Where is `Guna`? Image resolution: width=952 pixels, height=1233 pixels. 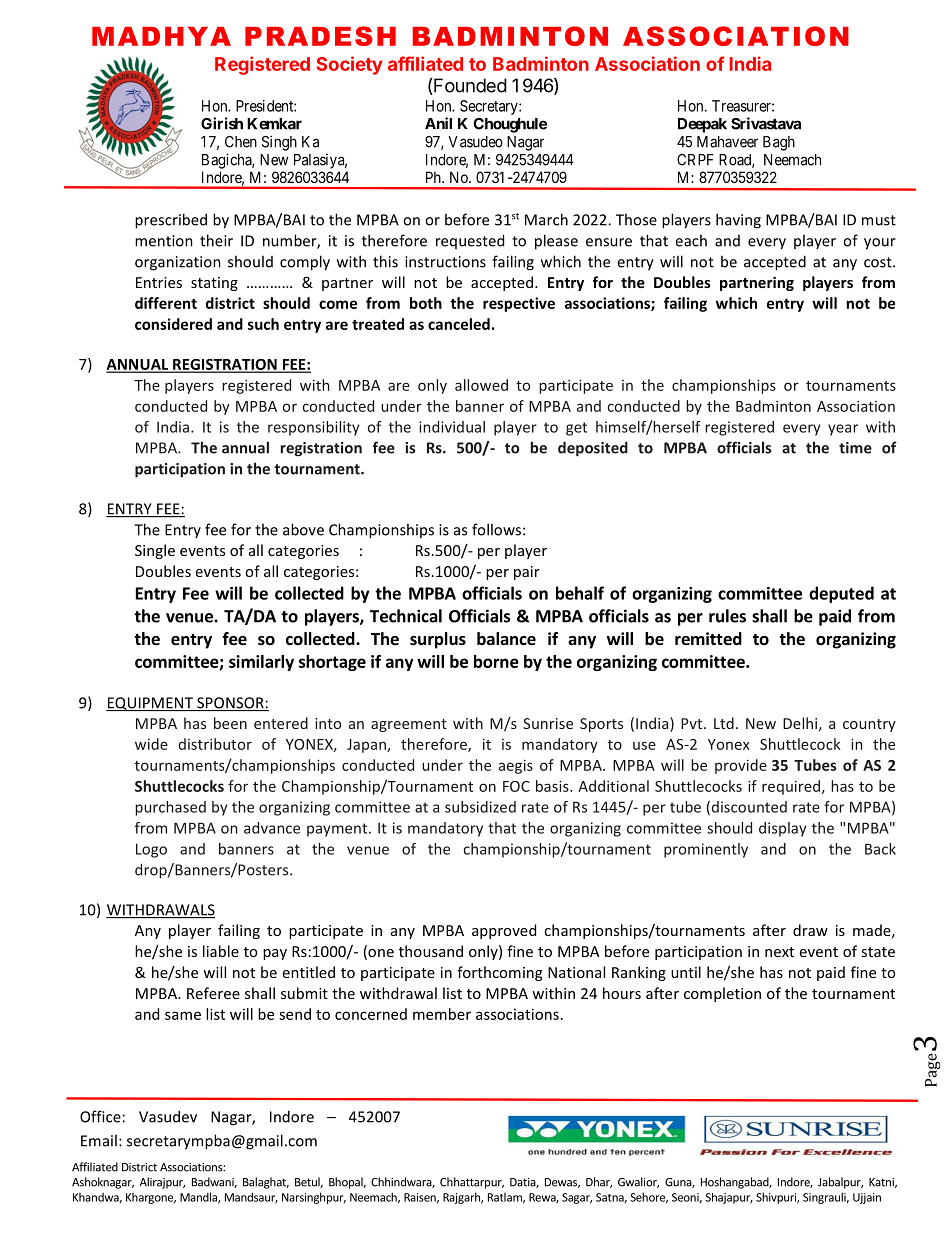
Guna is located at coordinates (679, 1183).
